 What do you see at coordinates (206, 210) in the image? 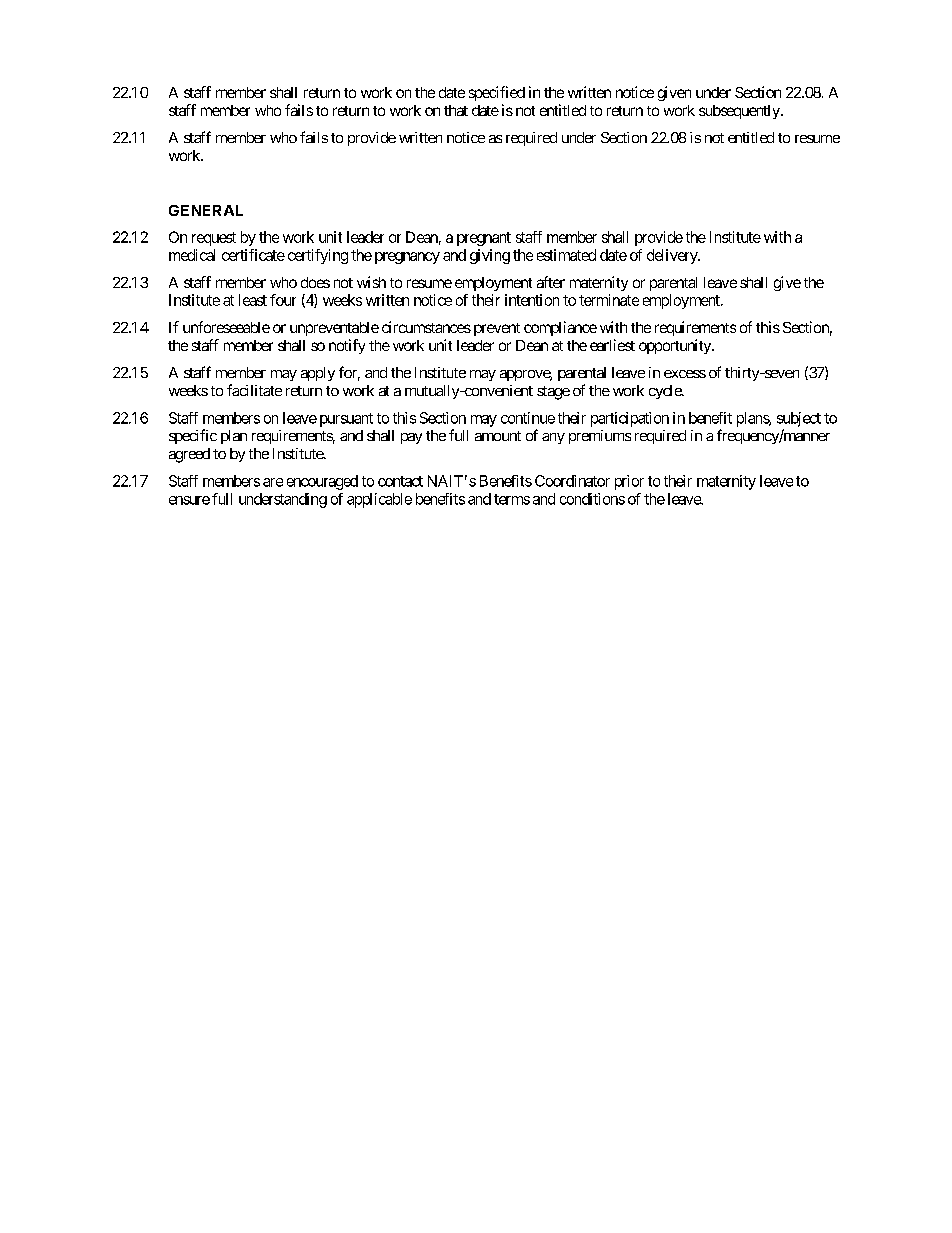
I see `GENERAL` at bounding box center [206, 210].
